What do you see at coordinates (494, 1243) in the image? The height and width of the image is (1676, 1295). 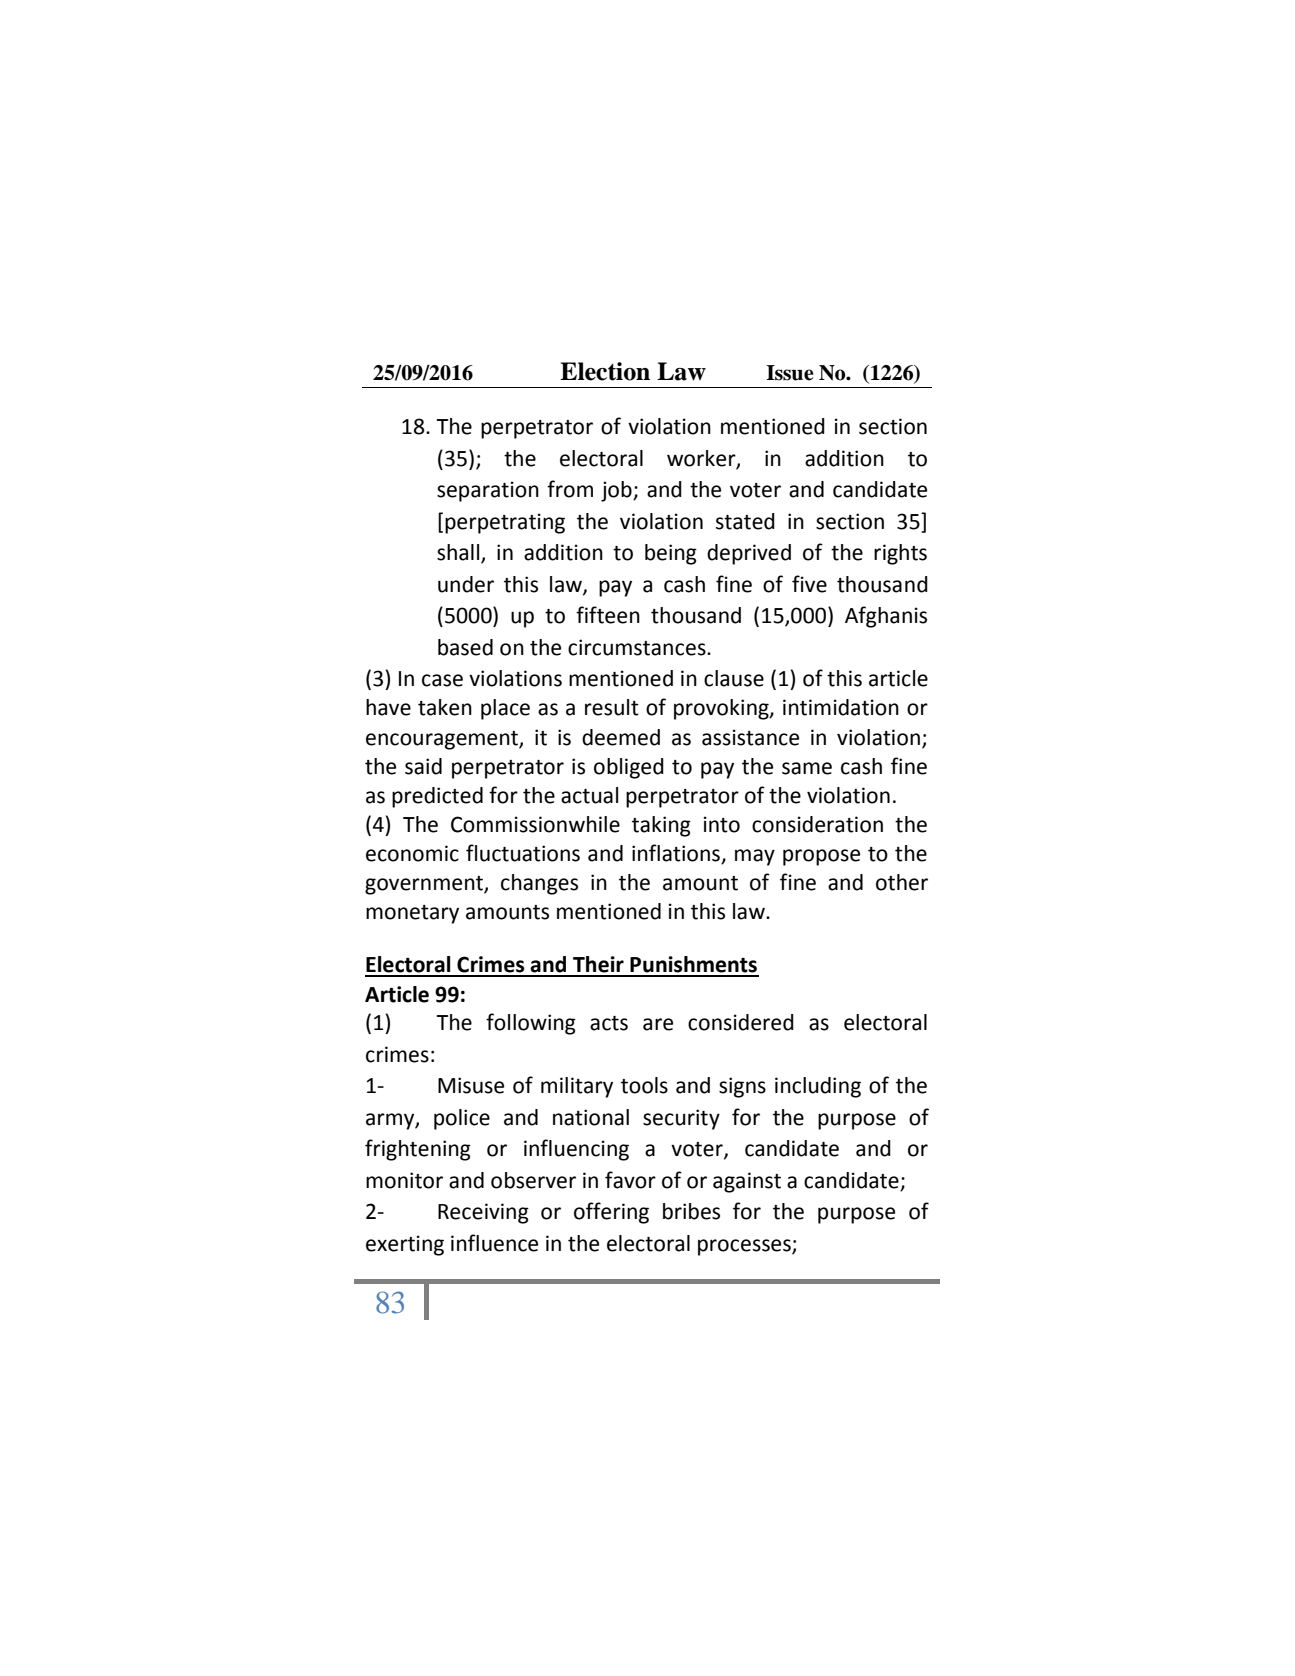 I see `influence` at bounding box center [494, 1243].
